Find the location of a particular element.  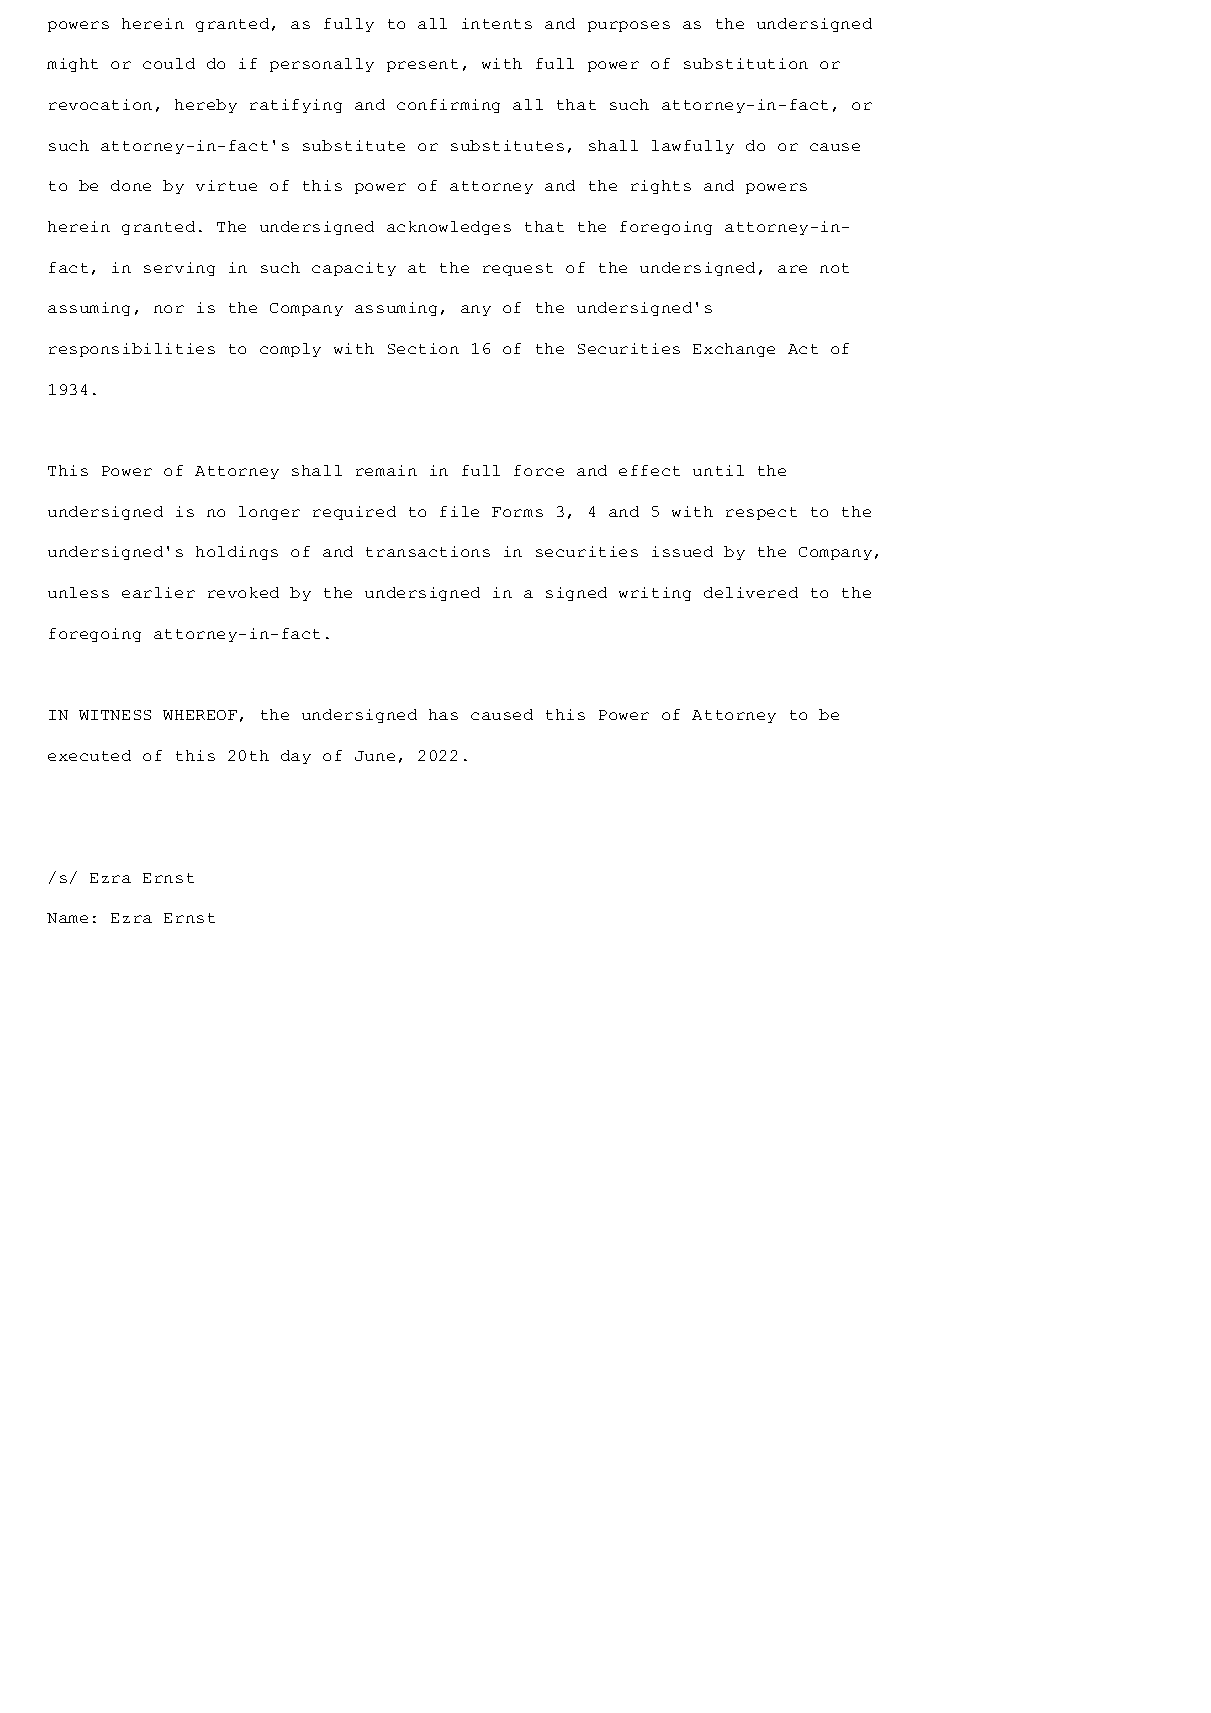

done is located at coordinates (131, 185).
